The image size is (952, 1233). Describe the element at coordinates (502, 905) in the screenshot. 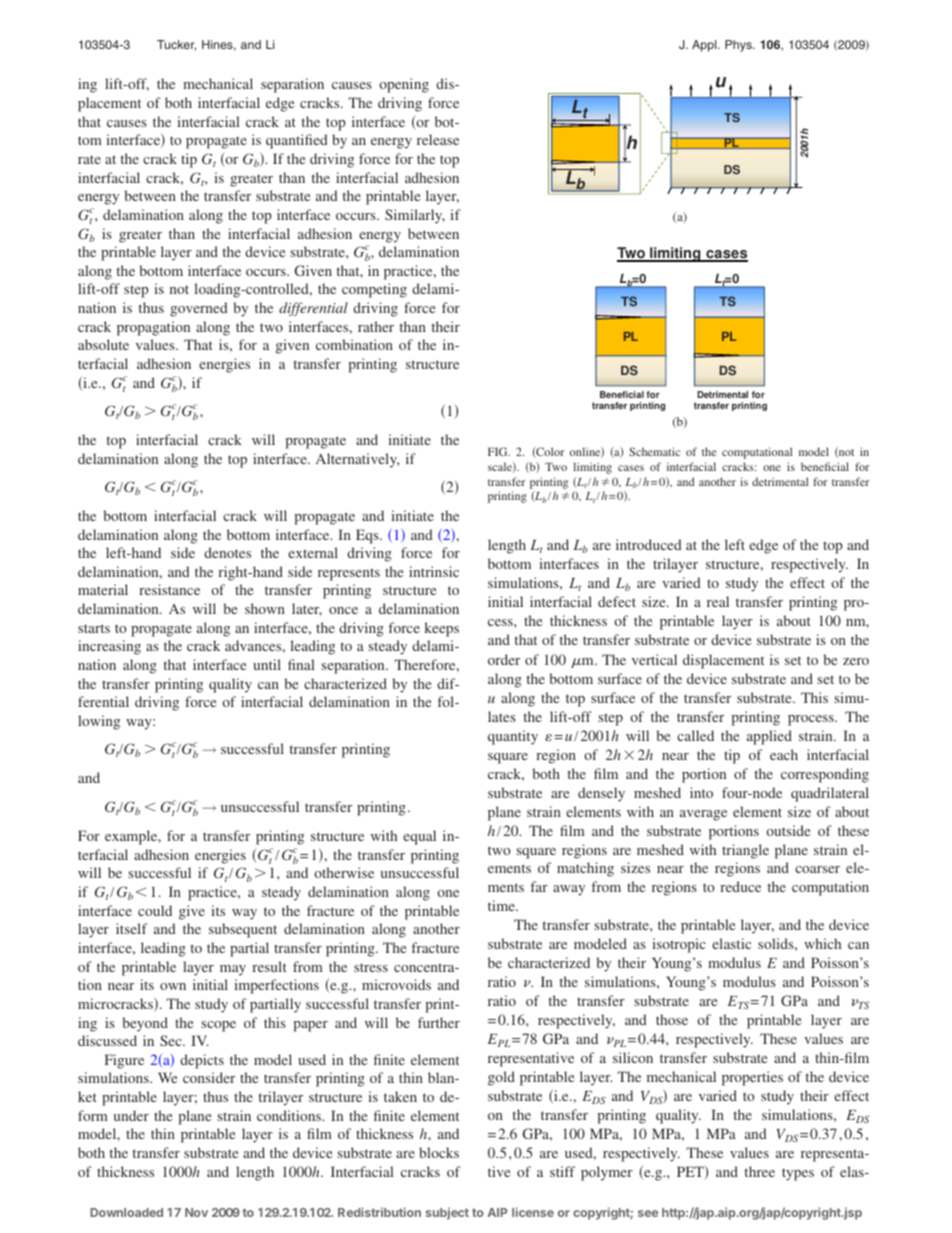

I see `time` at that location.
